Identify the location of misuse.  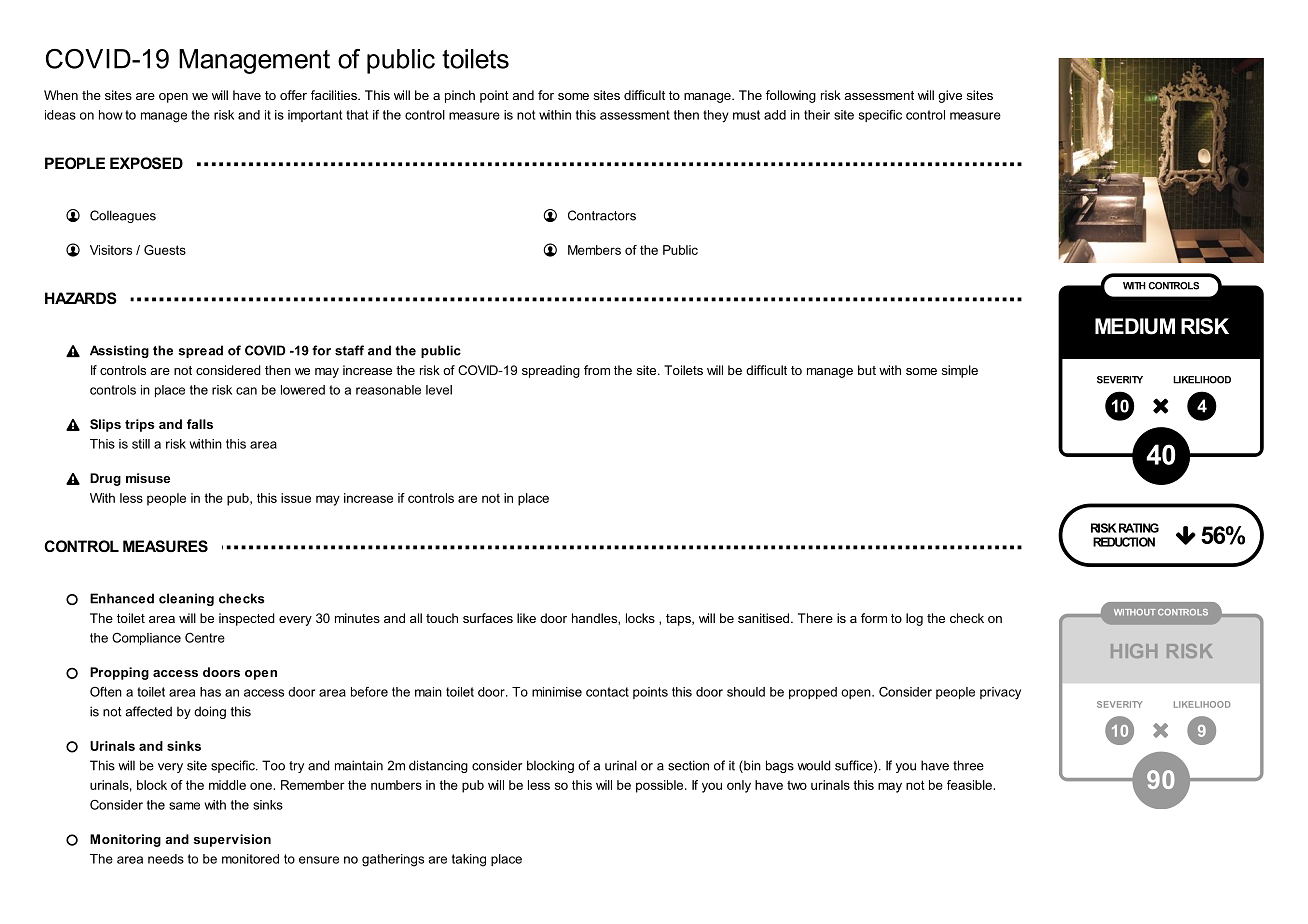
(148, 478).
